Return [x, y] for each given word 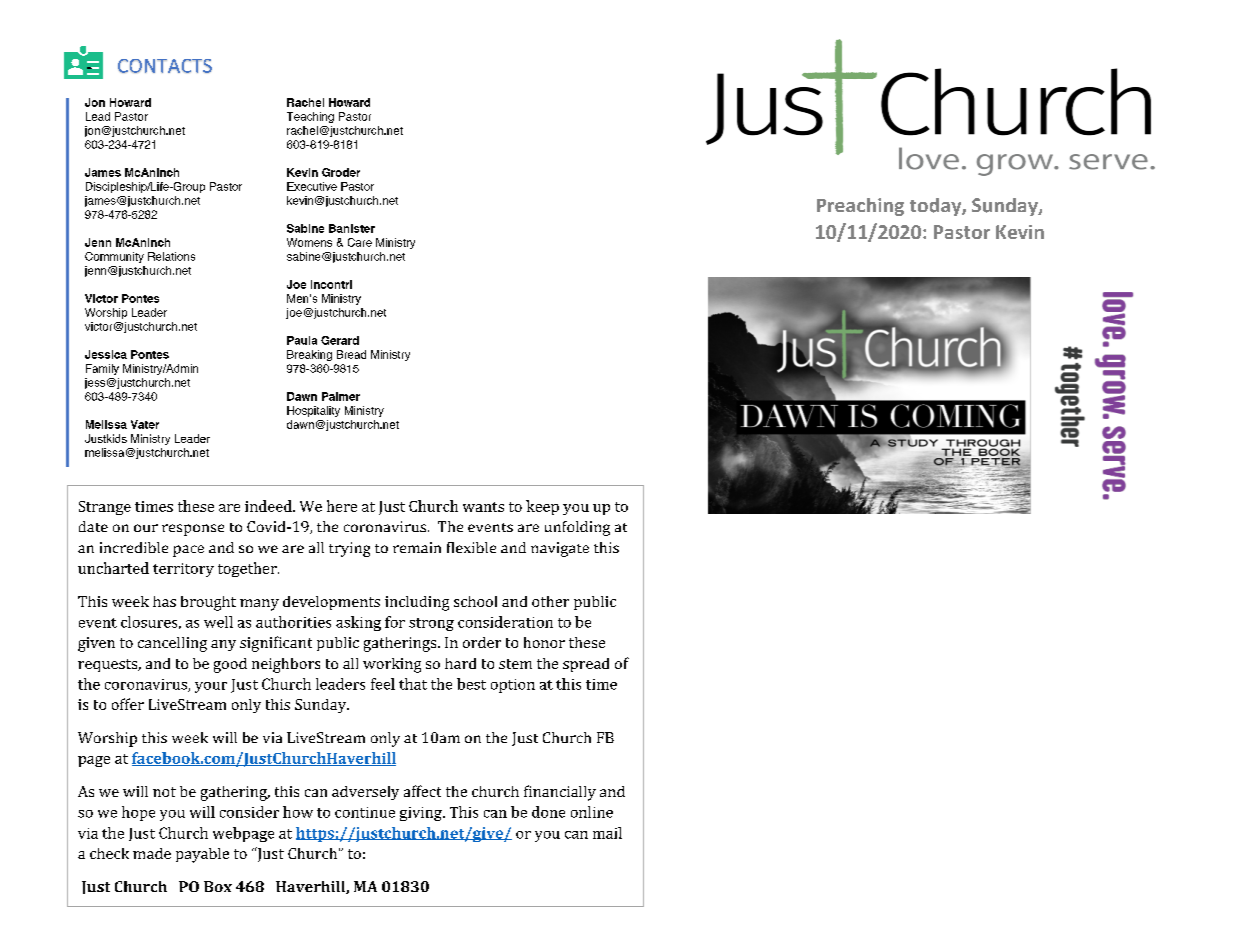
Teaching [310, 117]
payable [202, 855]
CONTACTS [165, 66]
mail [607, 833]
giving [422, 814]
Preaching [860, 207]
